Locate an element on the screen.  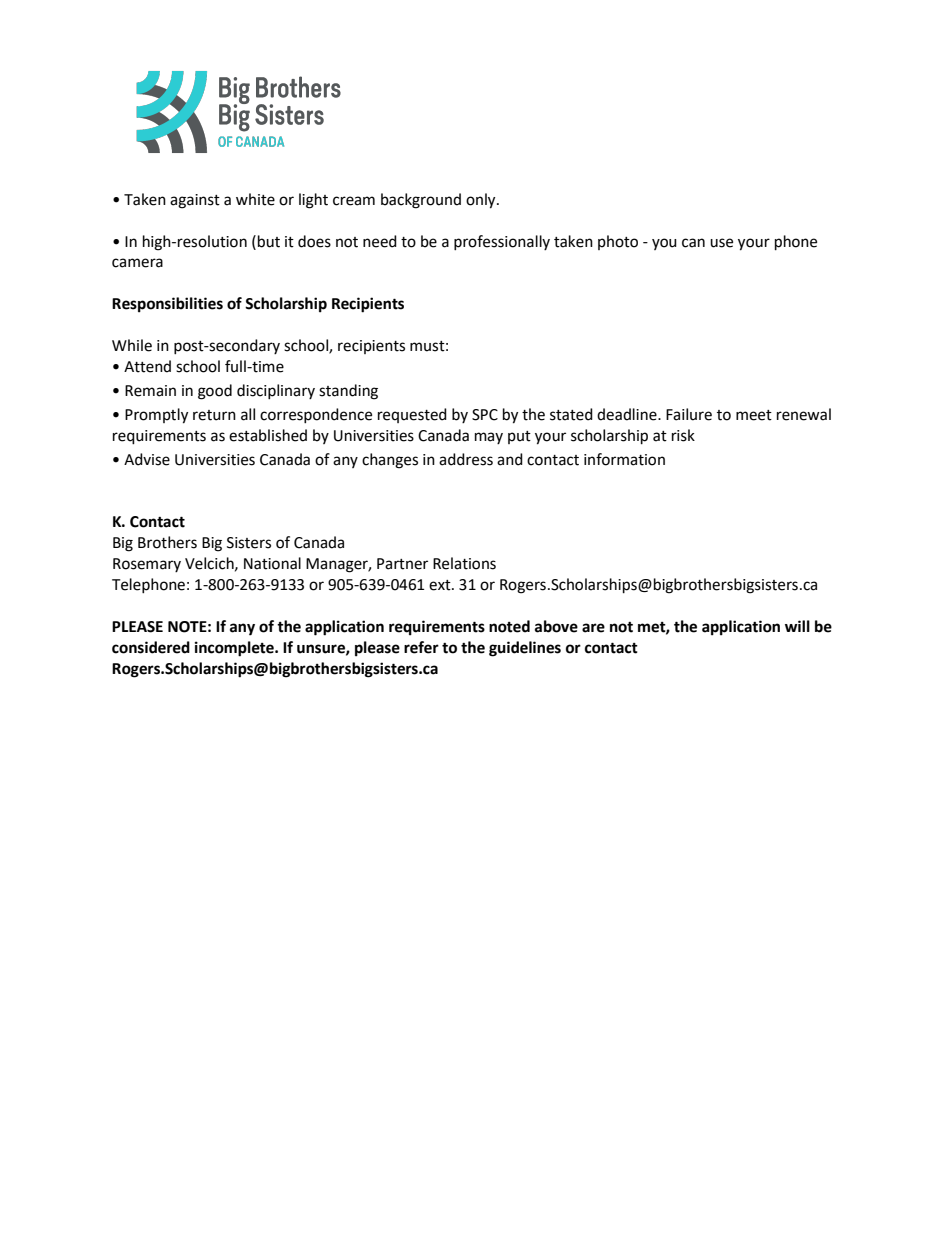
Relations is located at coordinates (464, 563).
